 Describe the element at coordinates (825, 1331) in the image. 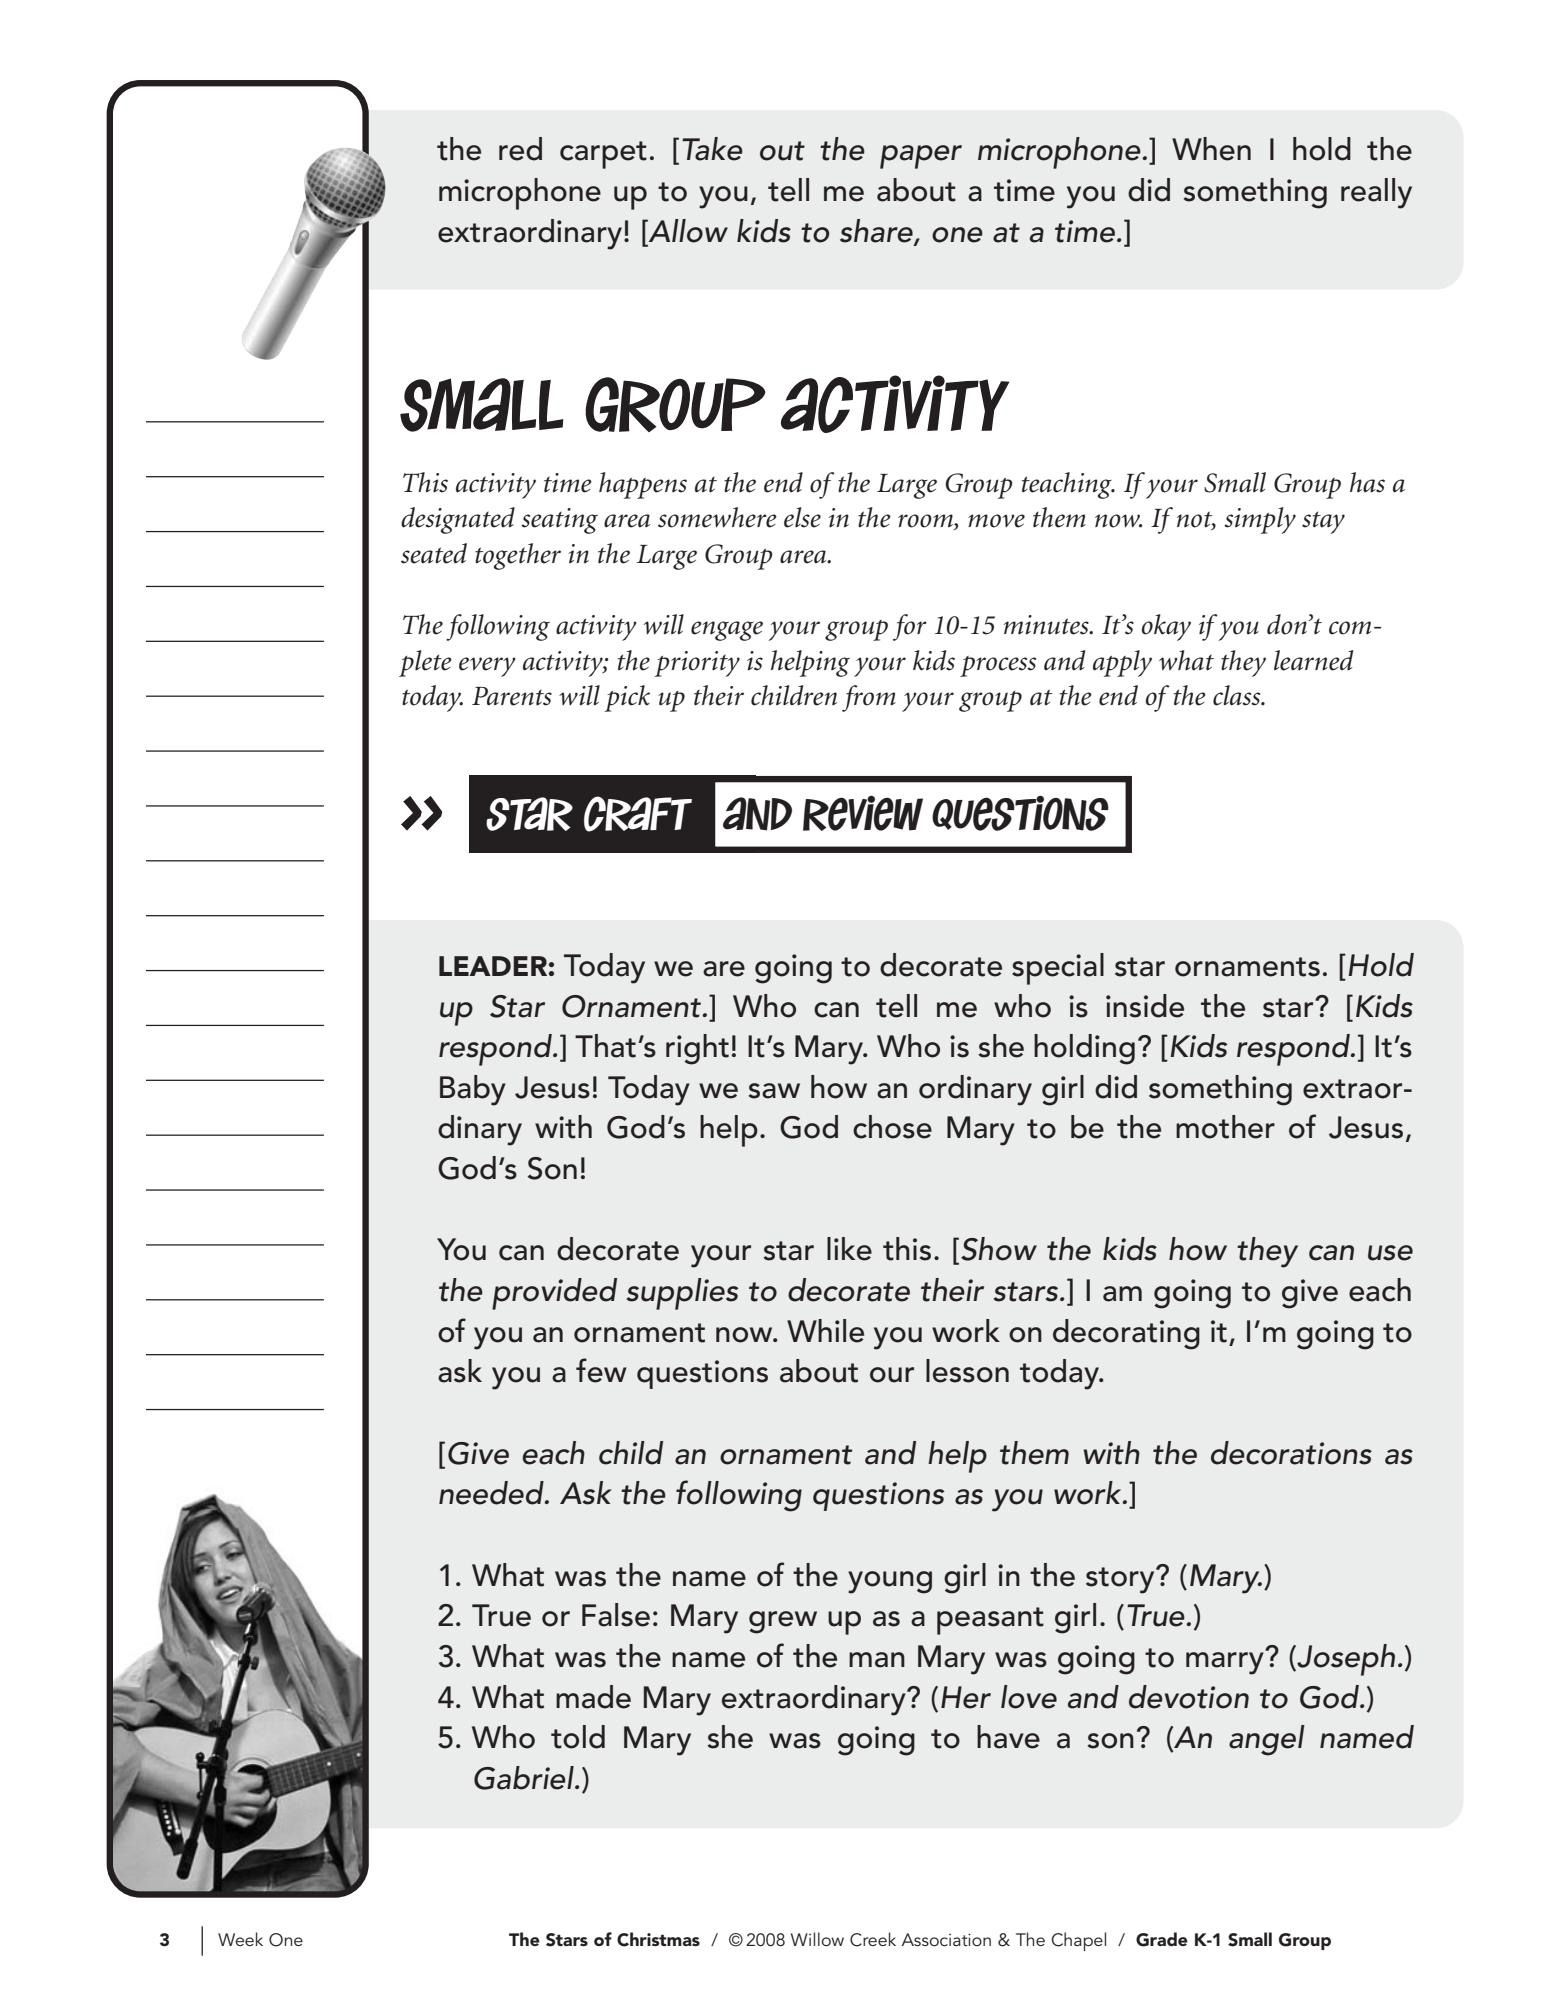

I see `While` at that location.
